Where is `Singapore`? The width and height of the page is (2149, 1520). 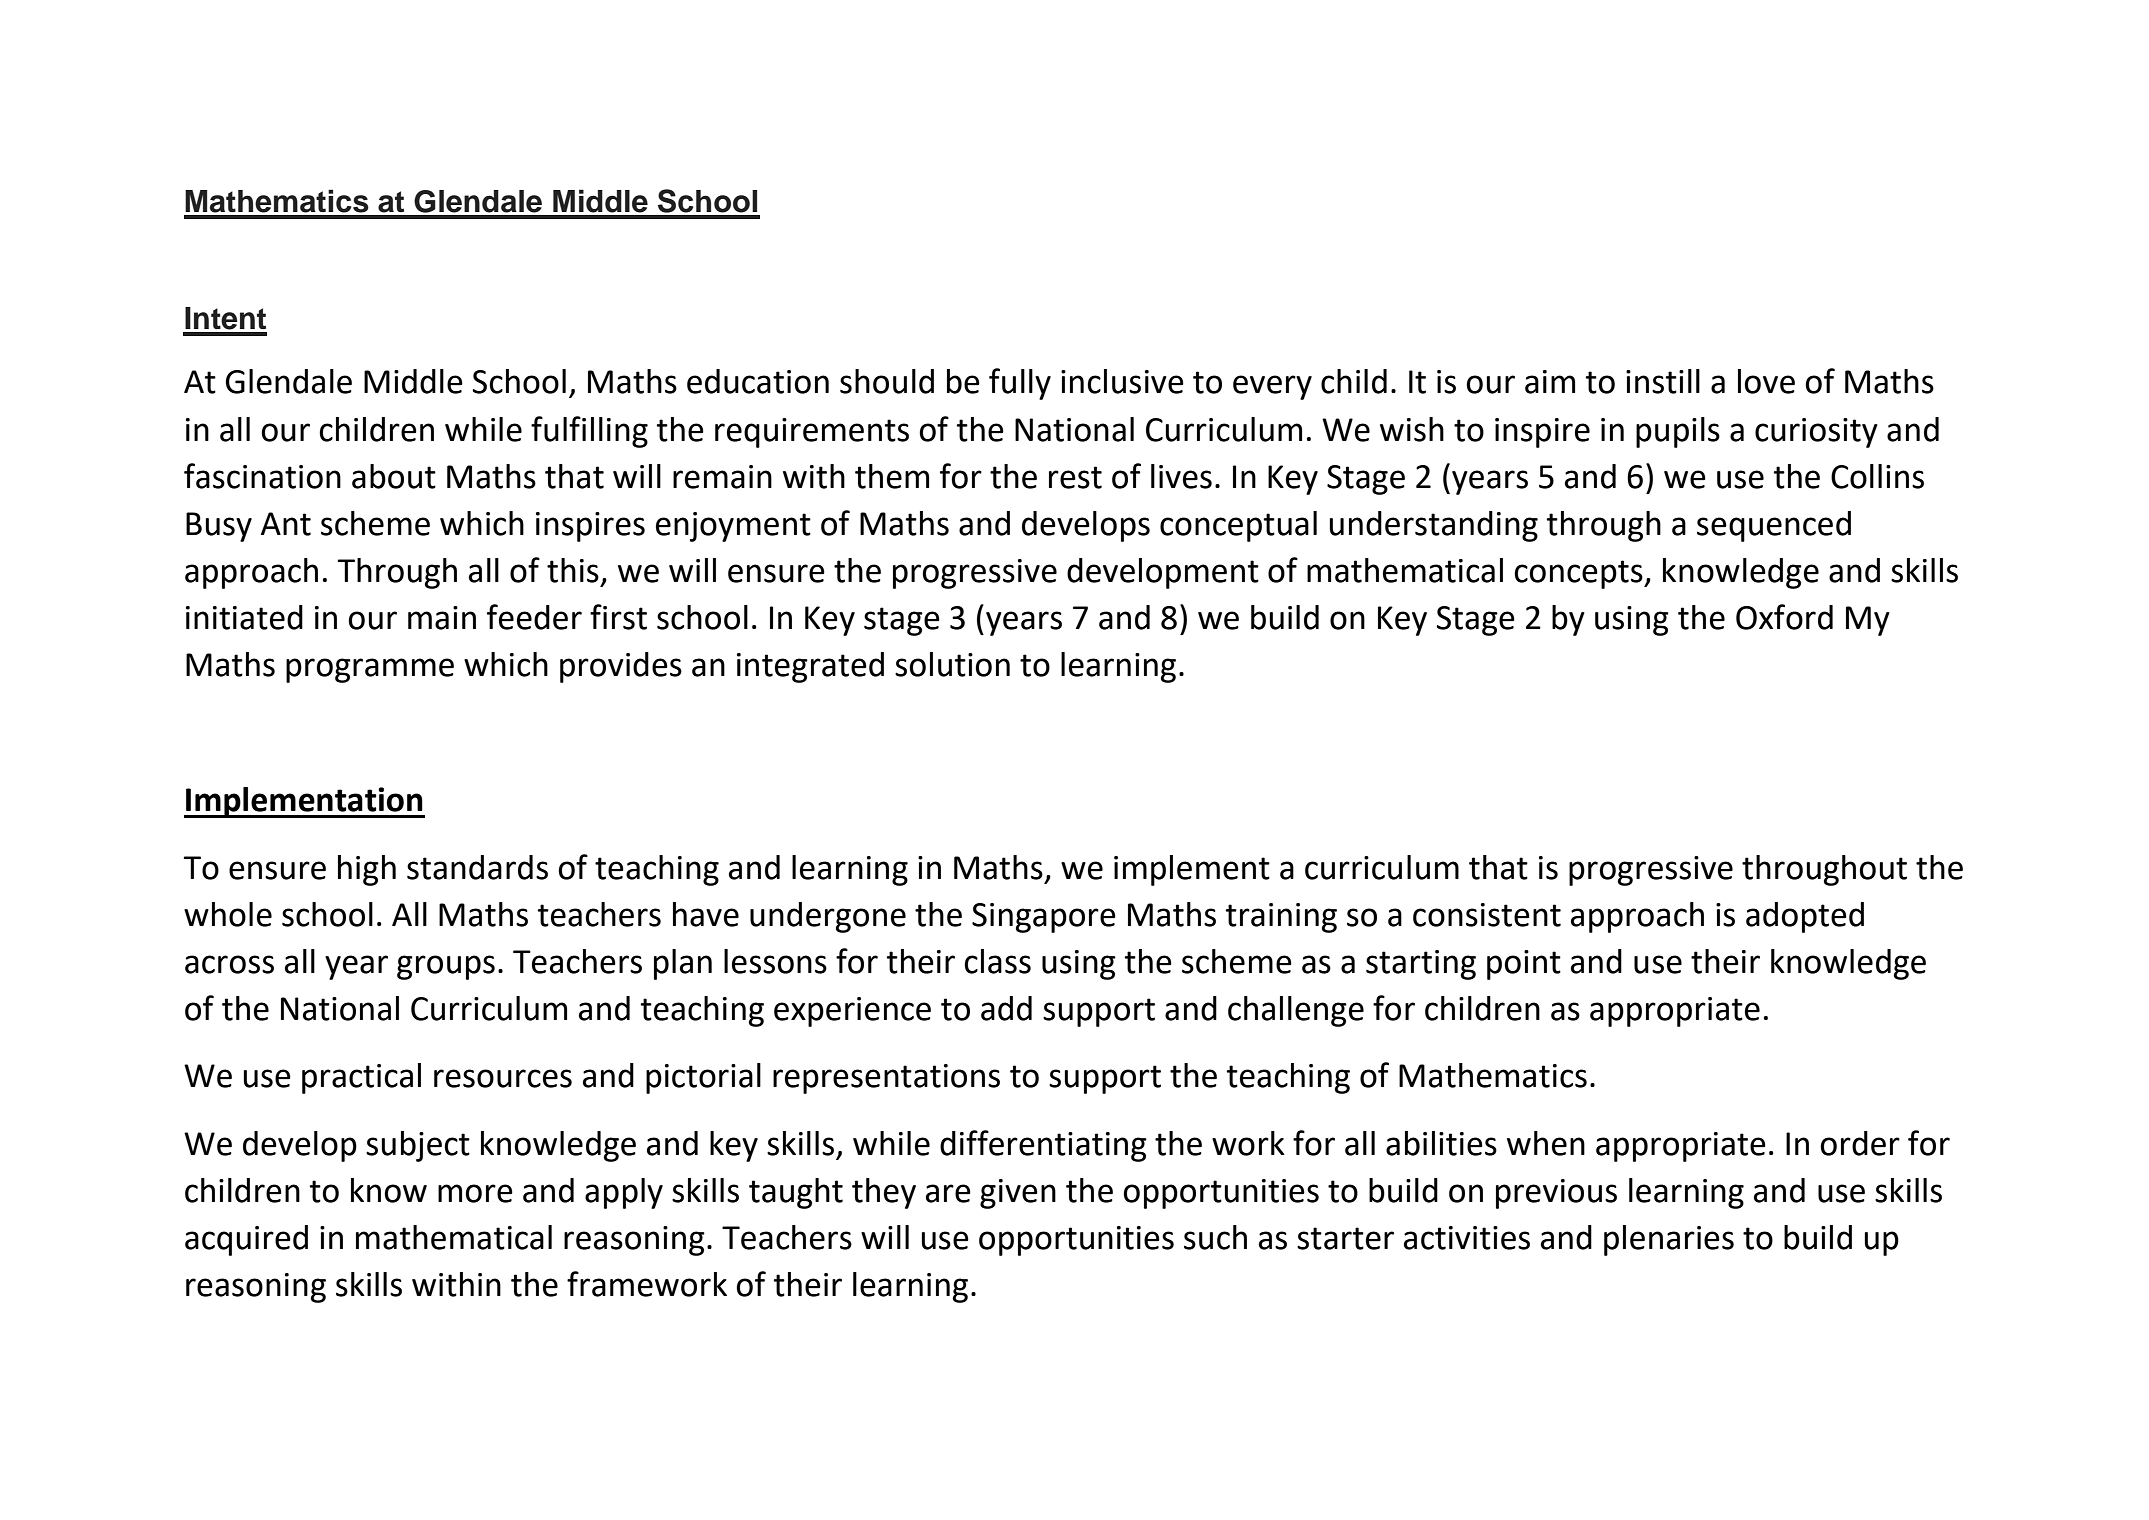 Singapore is located at coordinates (1044, 918).
